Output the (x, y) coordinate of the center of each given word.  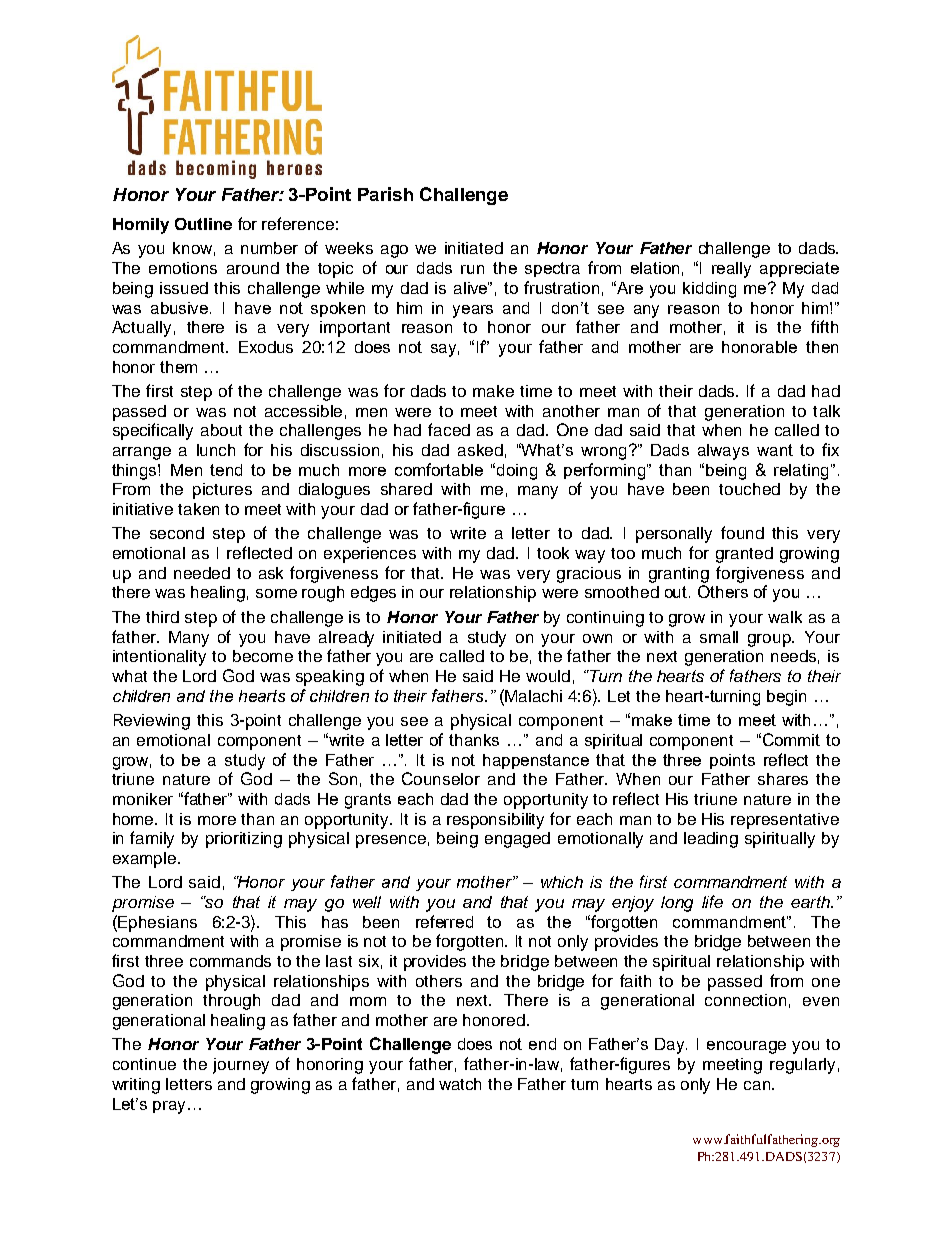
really (731, 270)
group (770, 640)
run (472, 269)
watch (460, 1084)
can (758, 1085)
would (548, 676)
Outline (203, 224)
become (263, 656)
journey (241, 1066)
